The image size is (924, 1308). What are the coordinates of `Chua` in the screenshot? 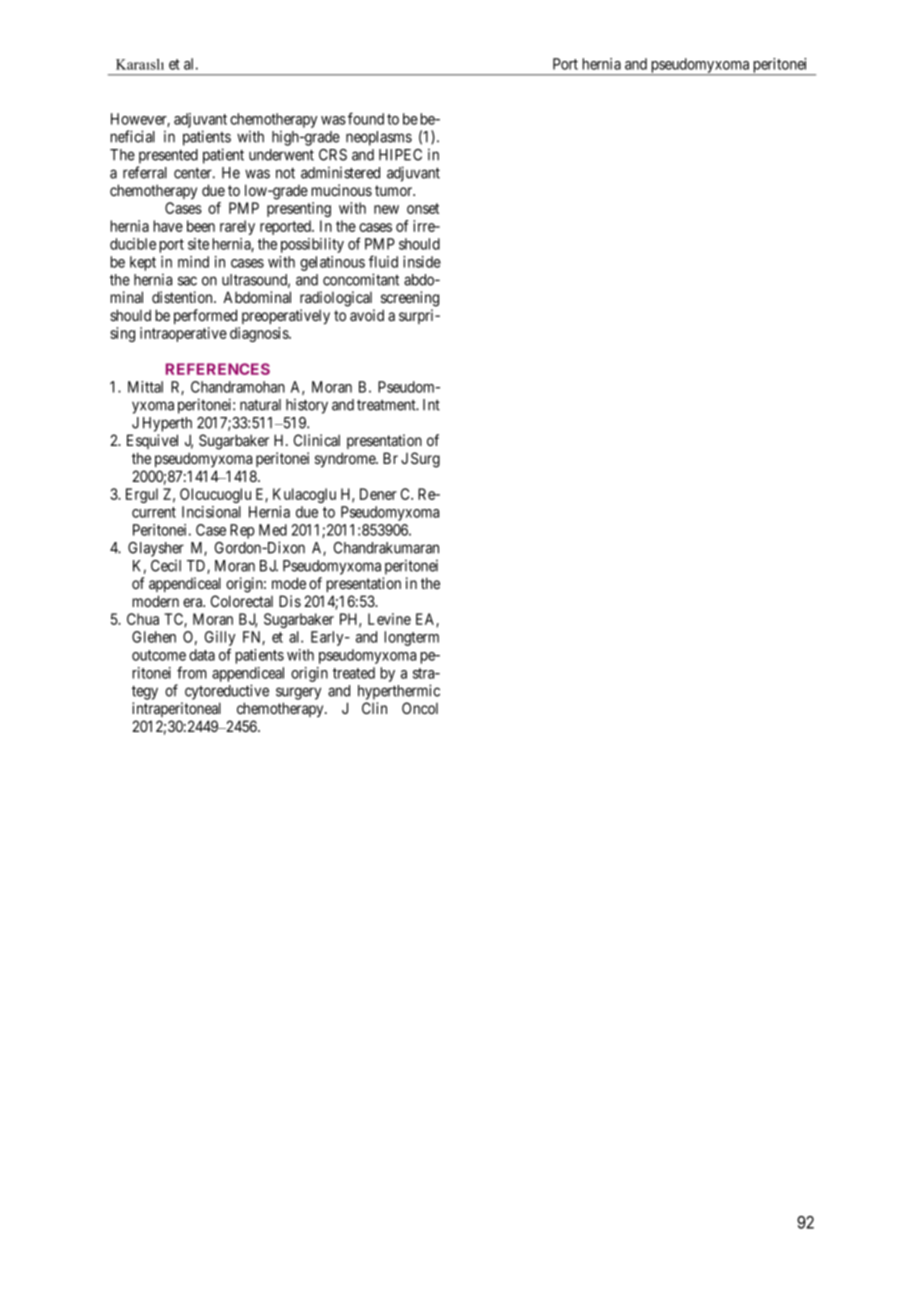 It's located at (143, 619).
